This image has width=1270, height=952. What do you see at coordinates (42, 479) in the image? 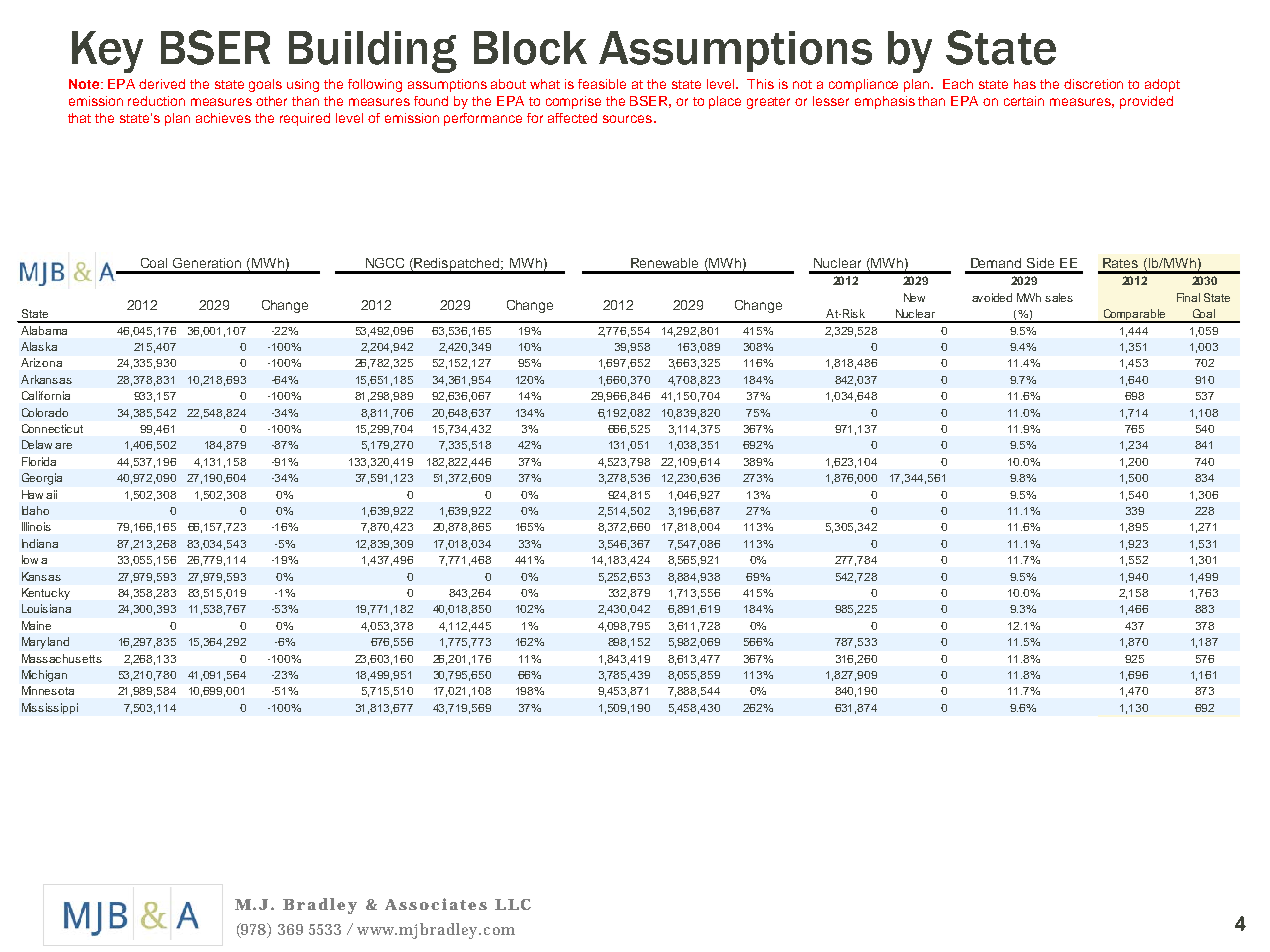
I see `Georgia` at bounding box center [42, 479].
